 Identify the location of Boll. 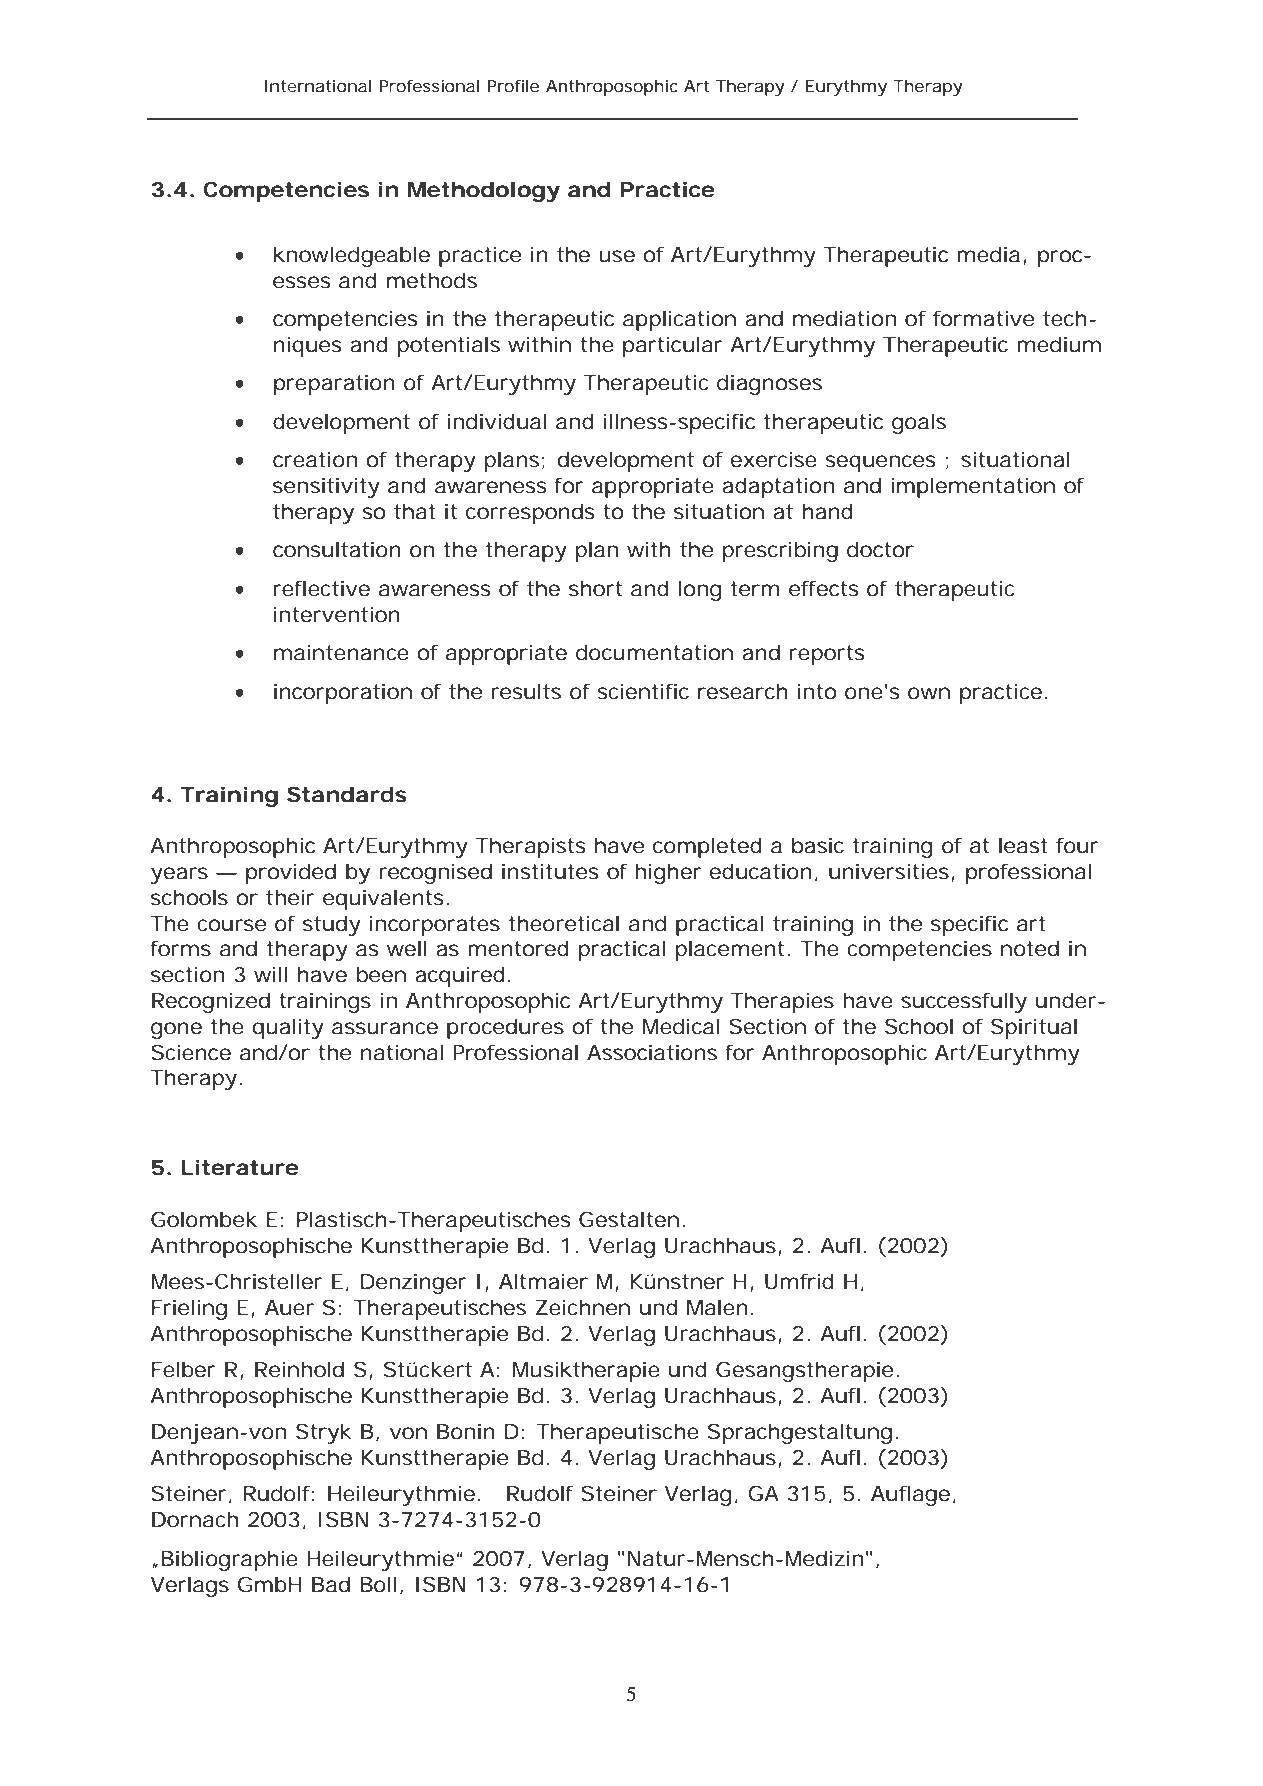
(378, 1584).
